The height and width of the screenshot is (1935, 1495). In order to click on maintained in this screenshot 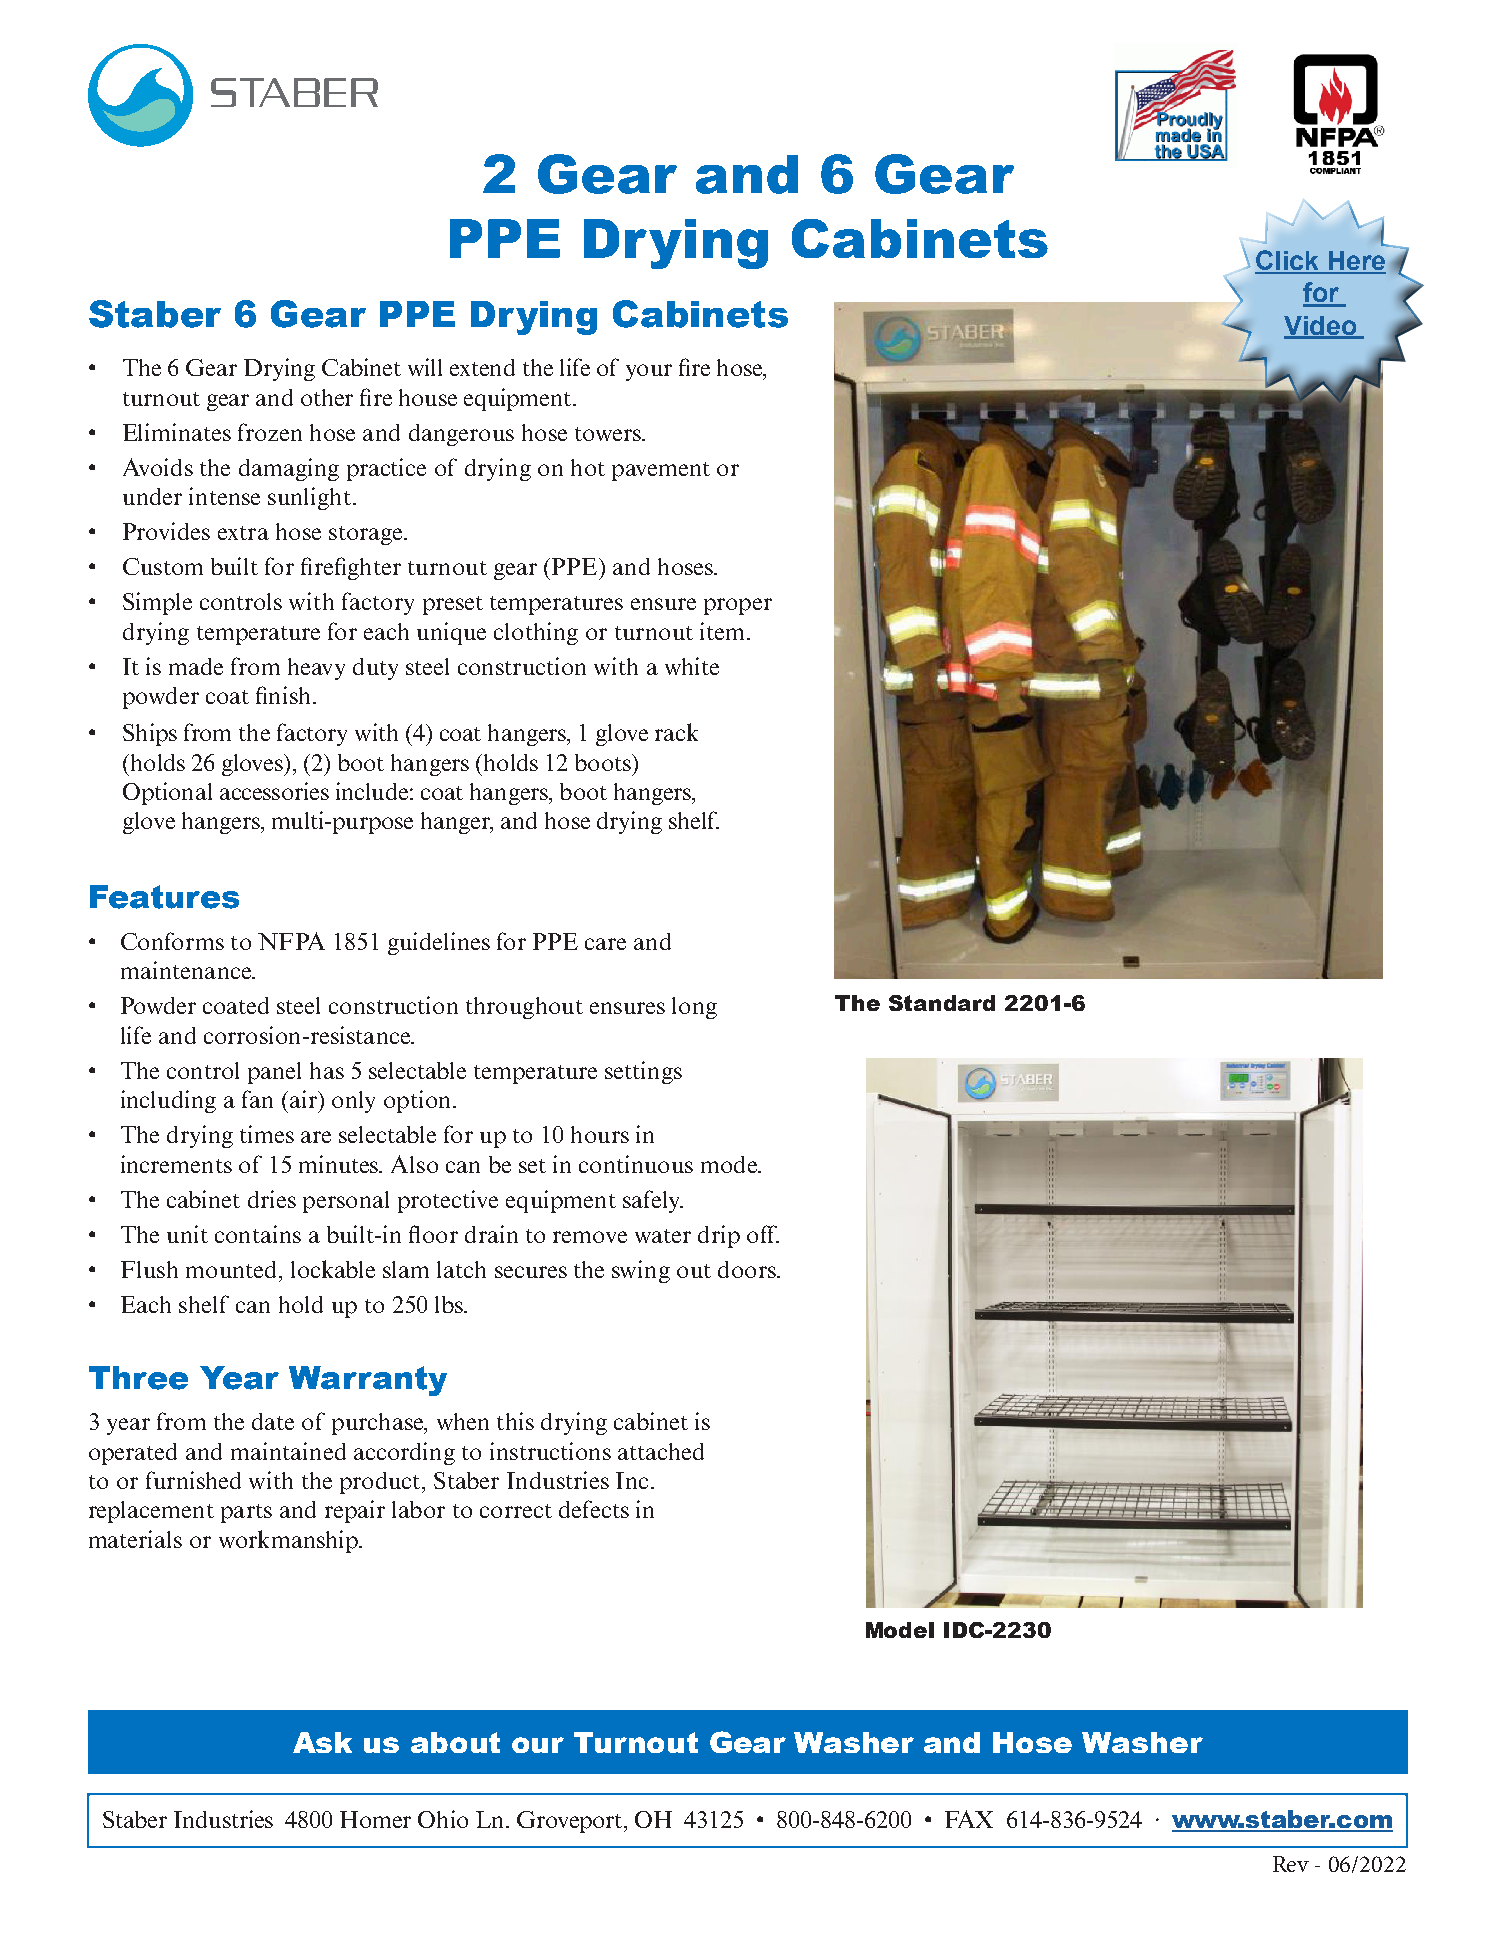, I will do `click(288, 1451)`.
